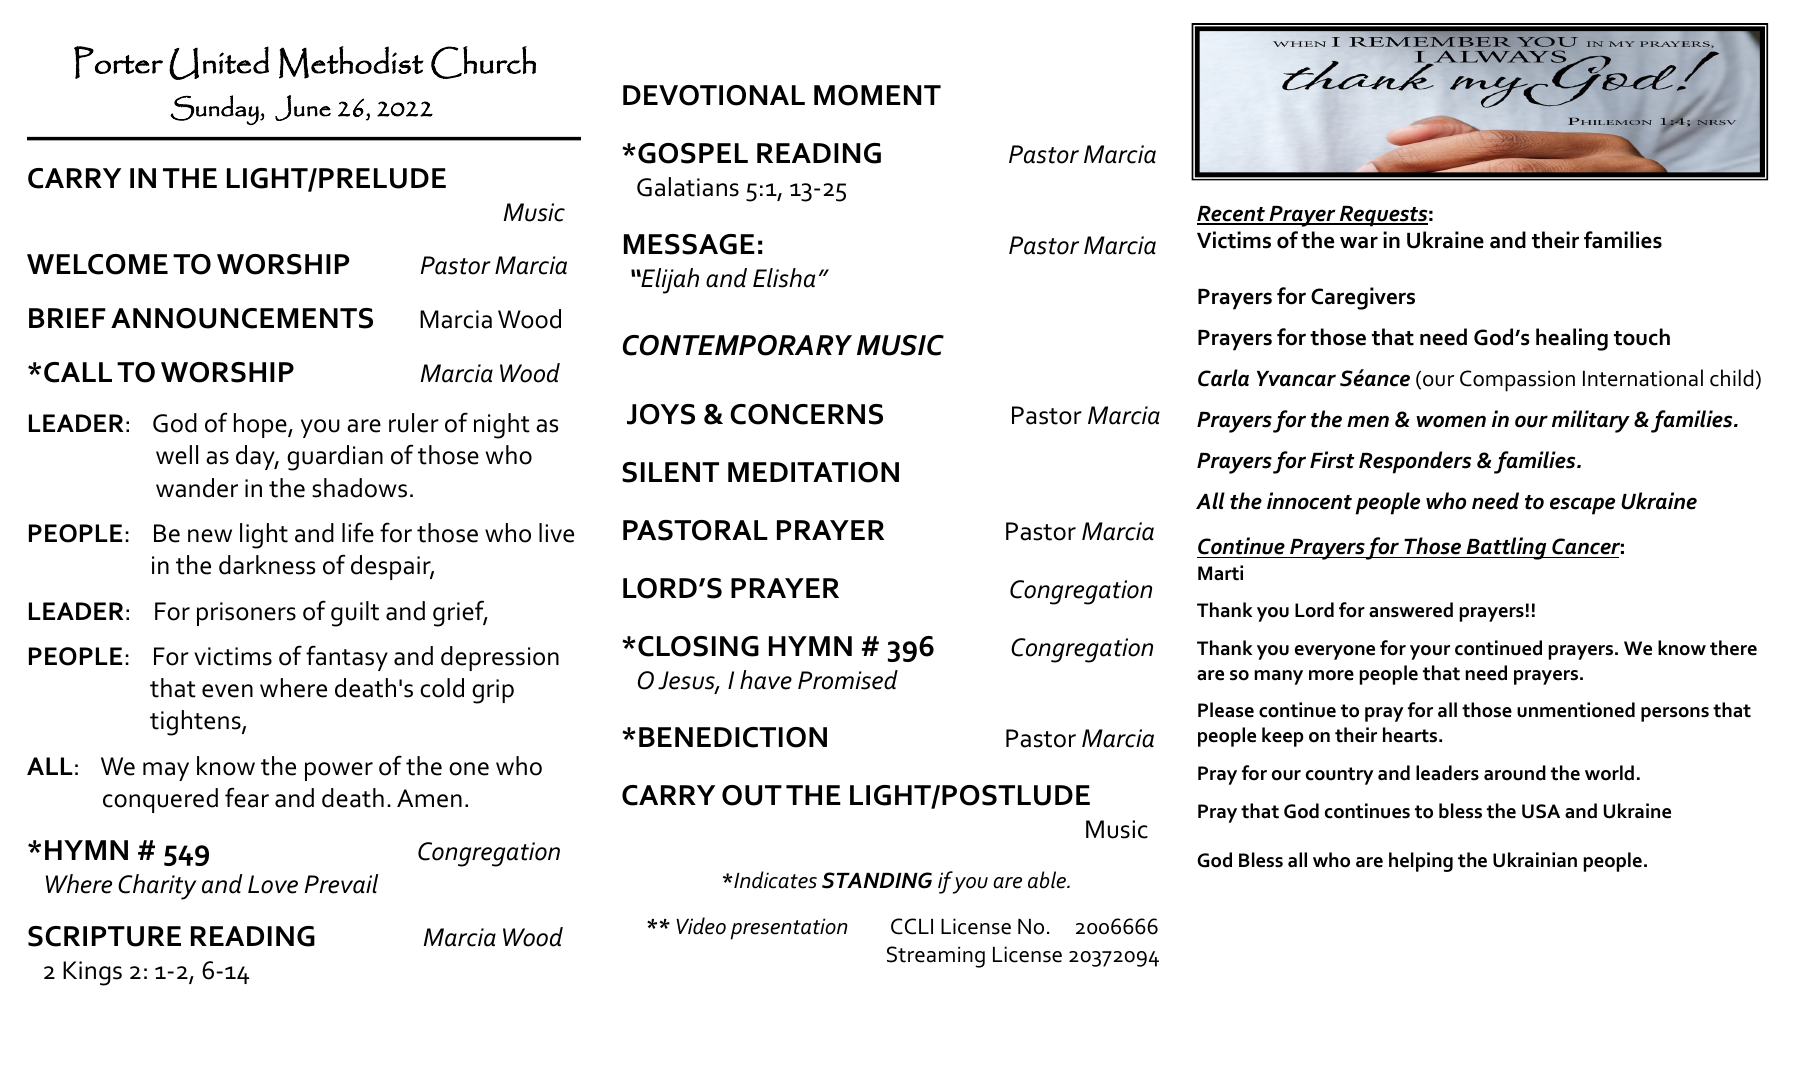 The height and width of the screenshot is (1091, 1798). Describe the element at coordinates (936, 957) in the screenshot. I see `Streaming` at that location.
